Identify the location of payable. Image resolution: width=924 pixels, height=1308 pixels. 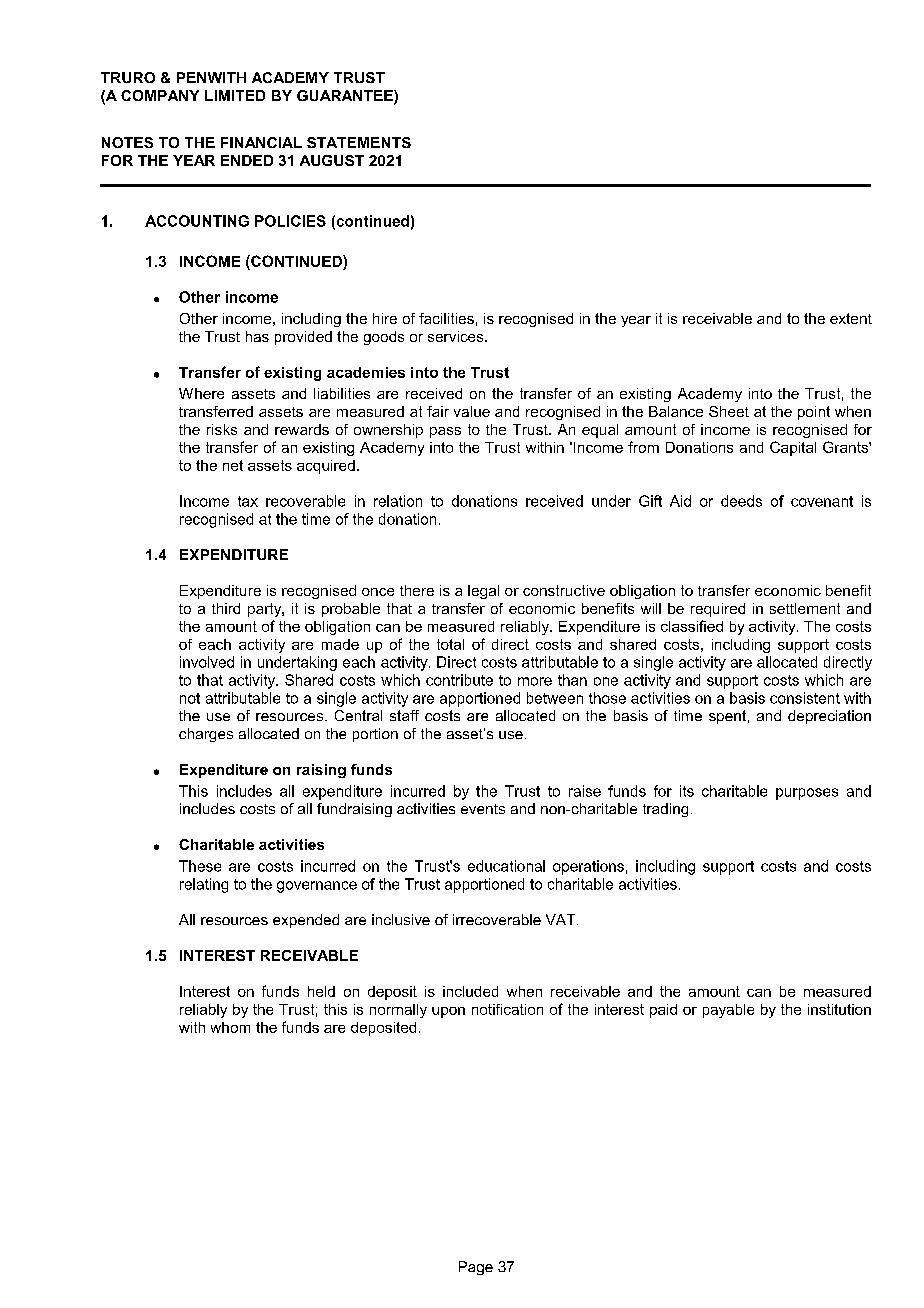
(728, 1011).
